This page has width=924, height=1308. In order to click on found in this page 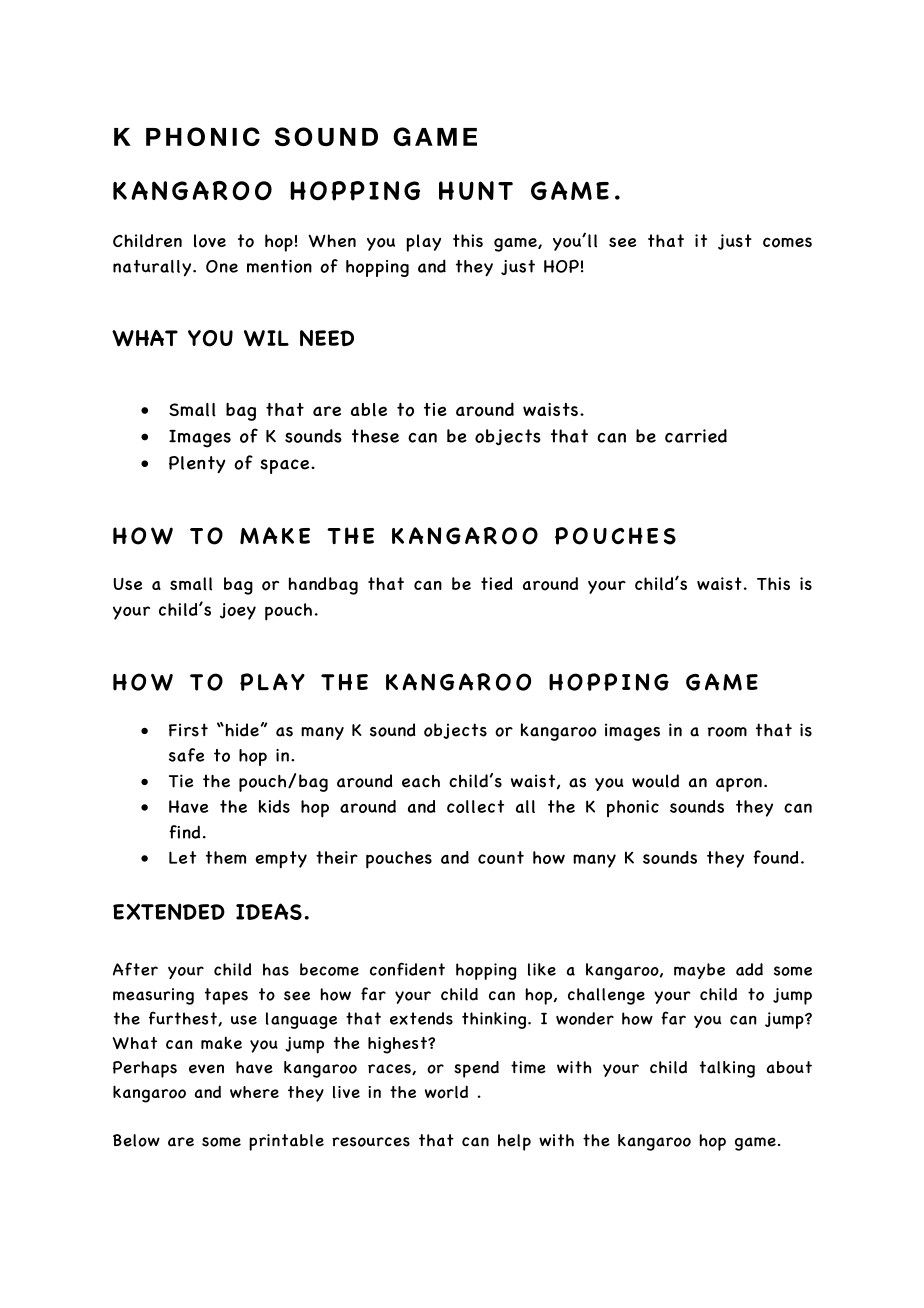, I will do `click(776, 857)`.
